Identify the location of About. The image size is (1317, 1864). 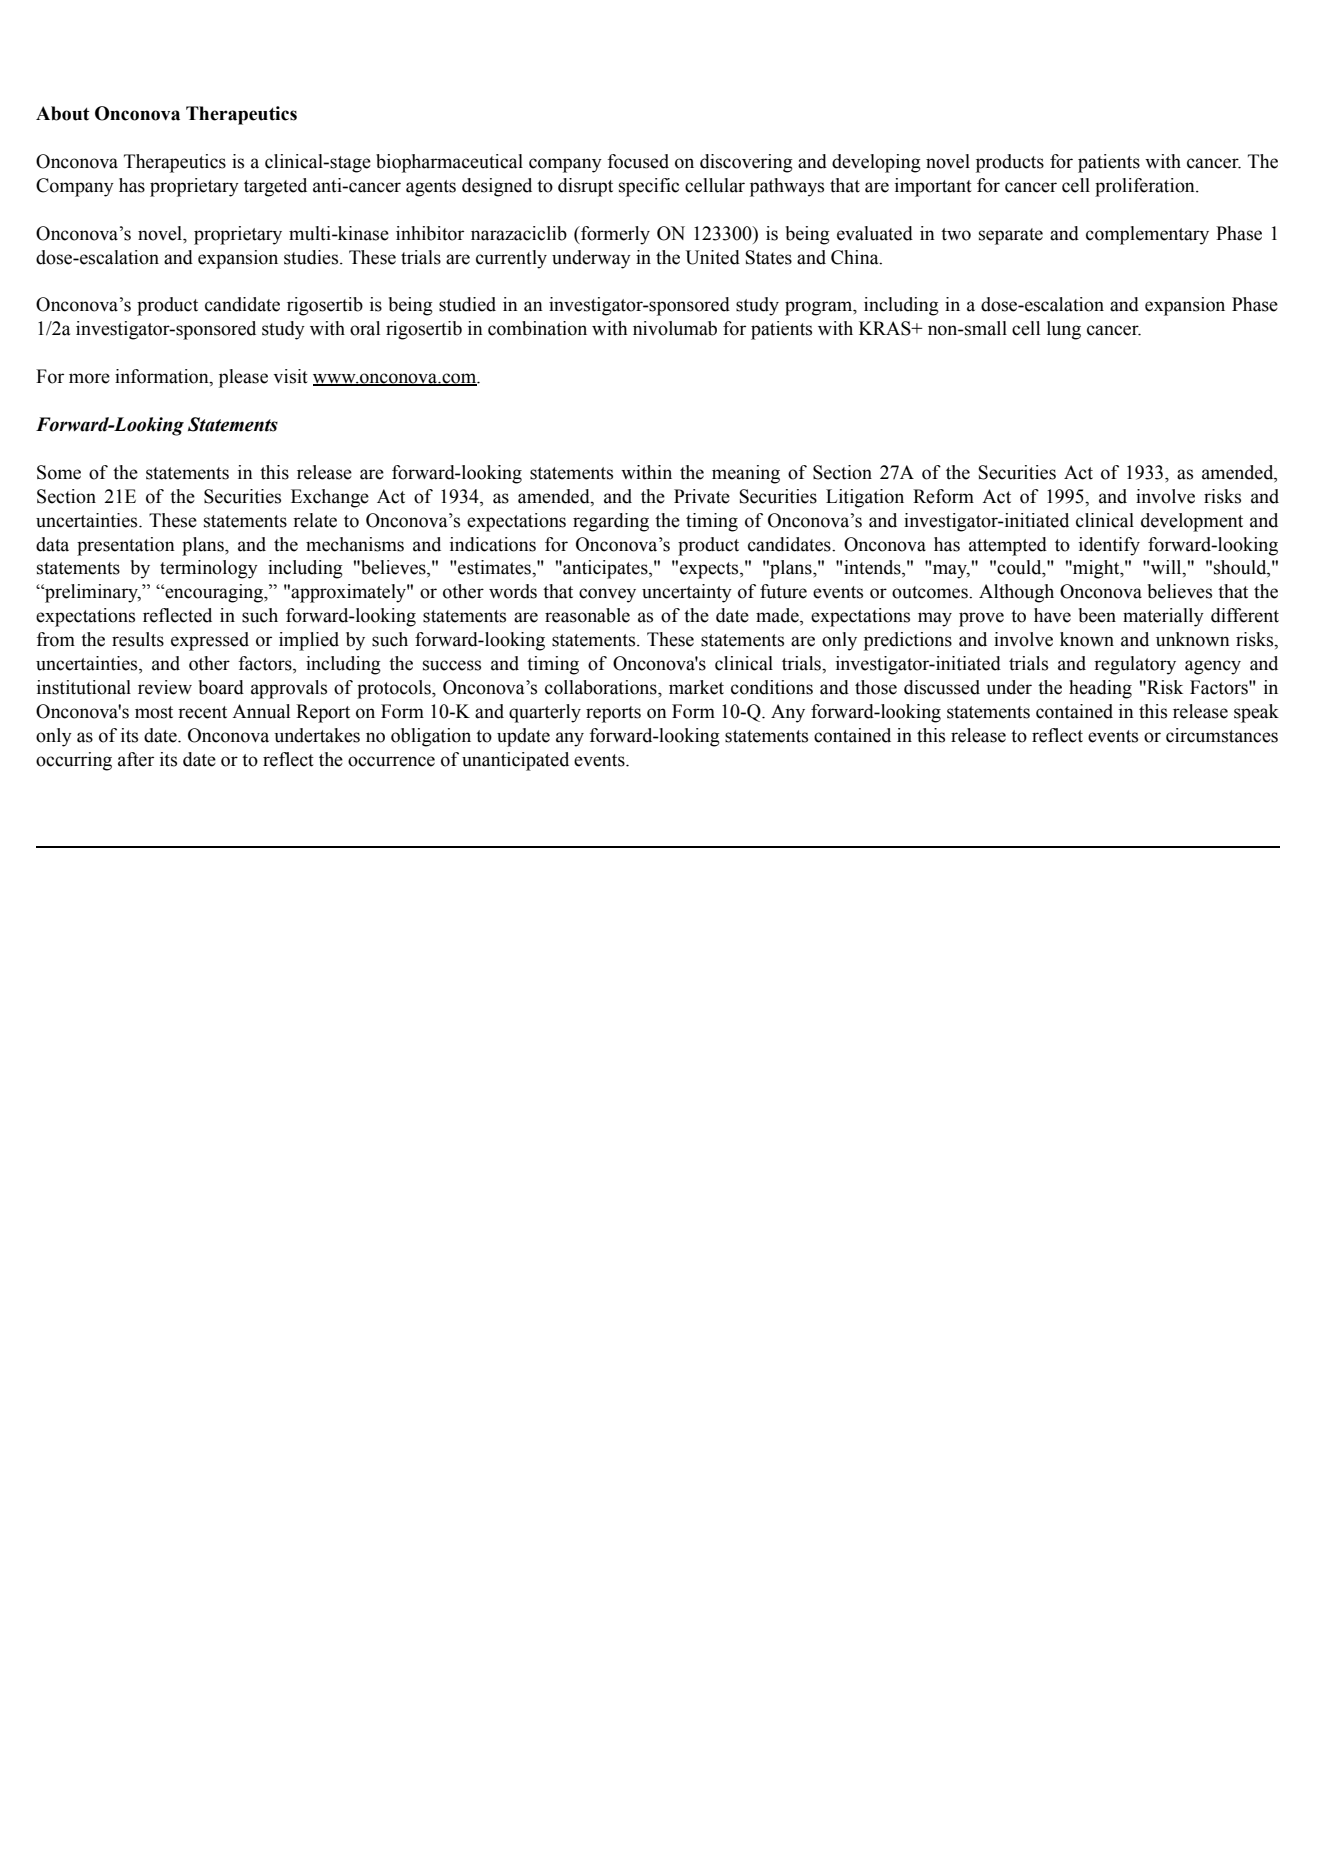
(63, 113).
